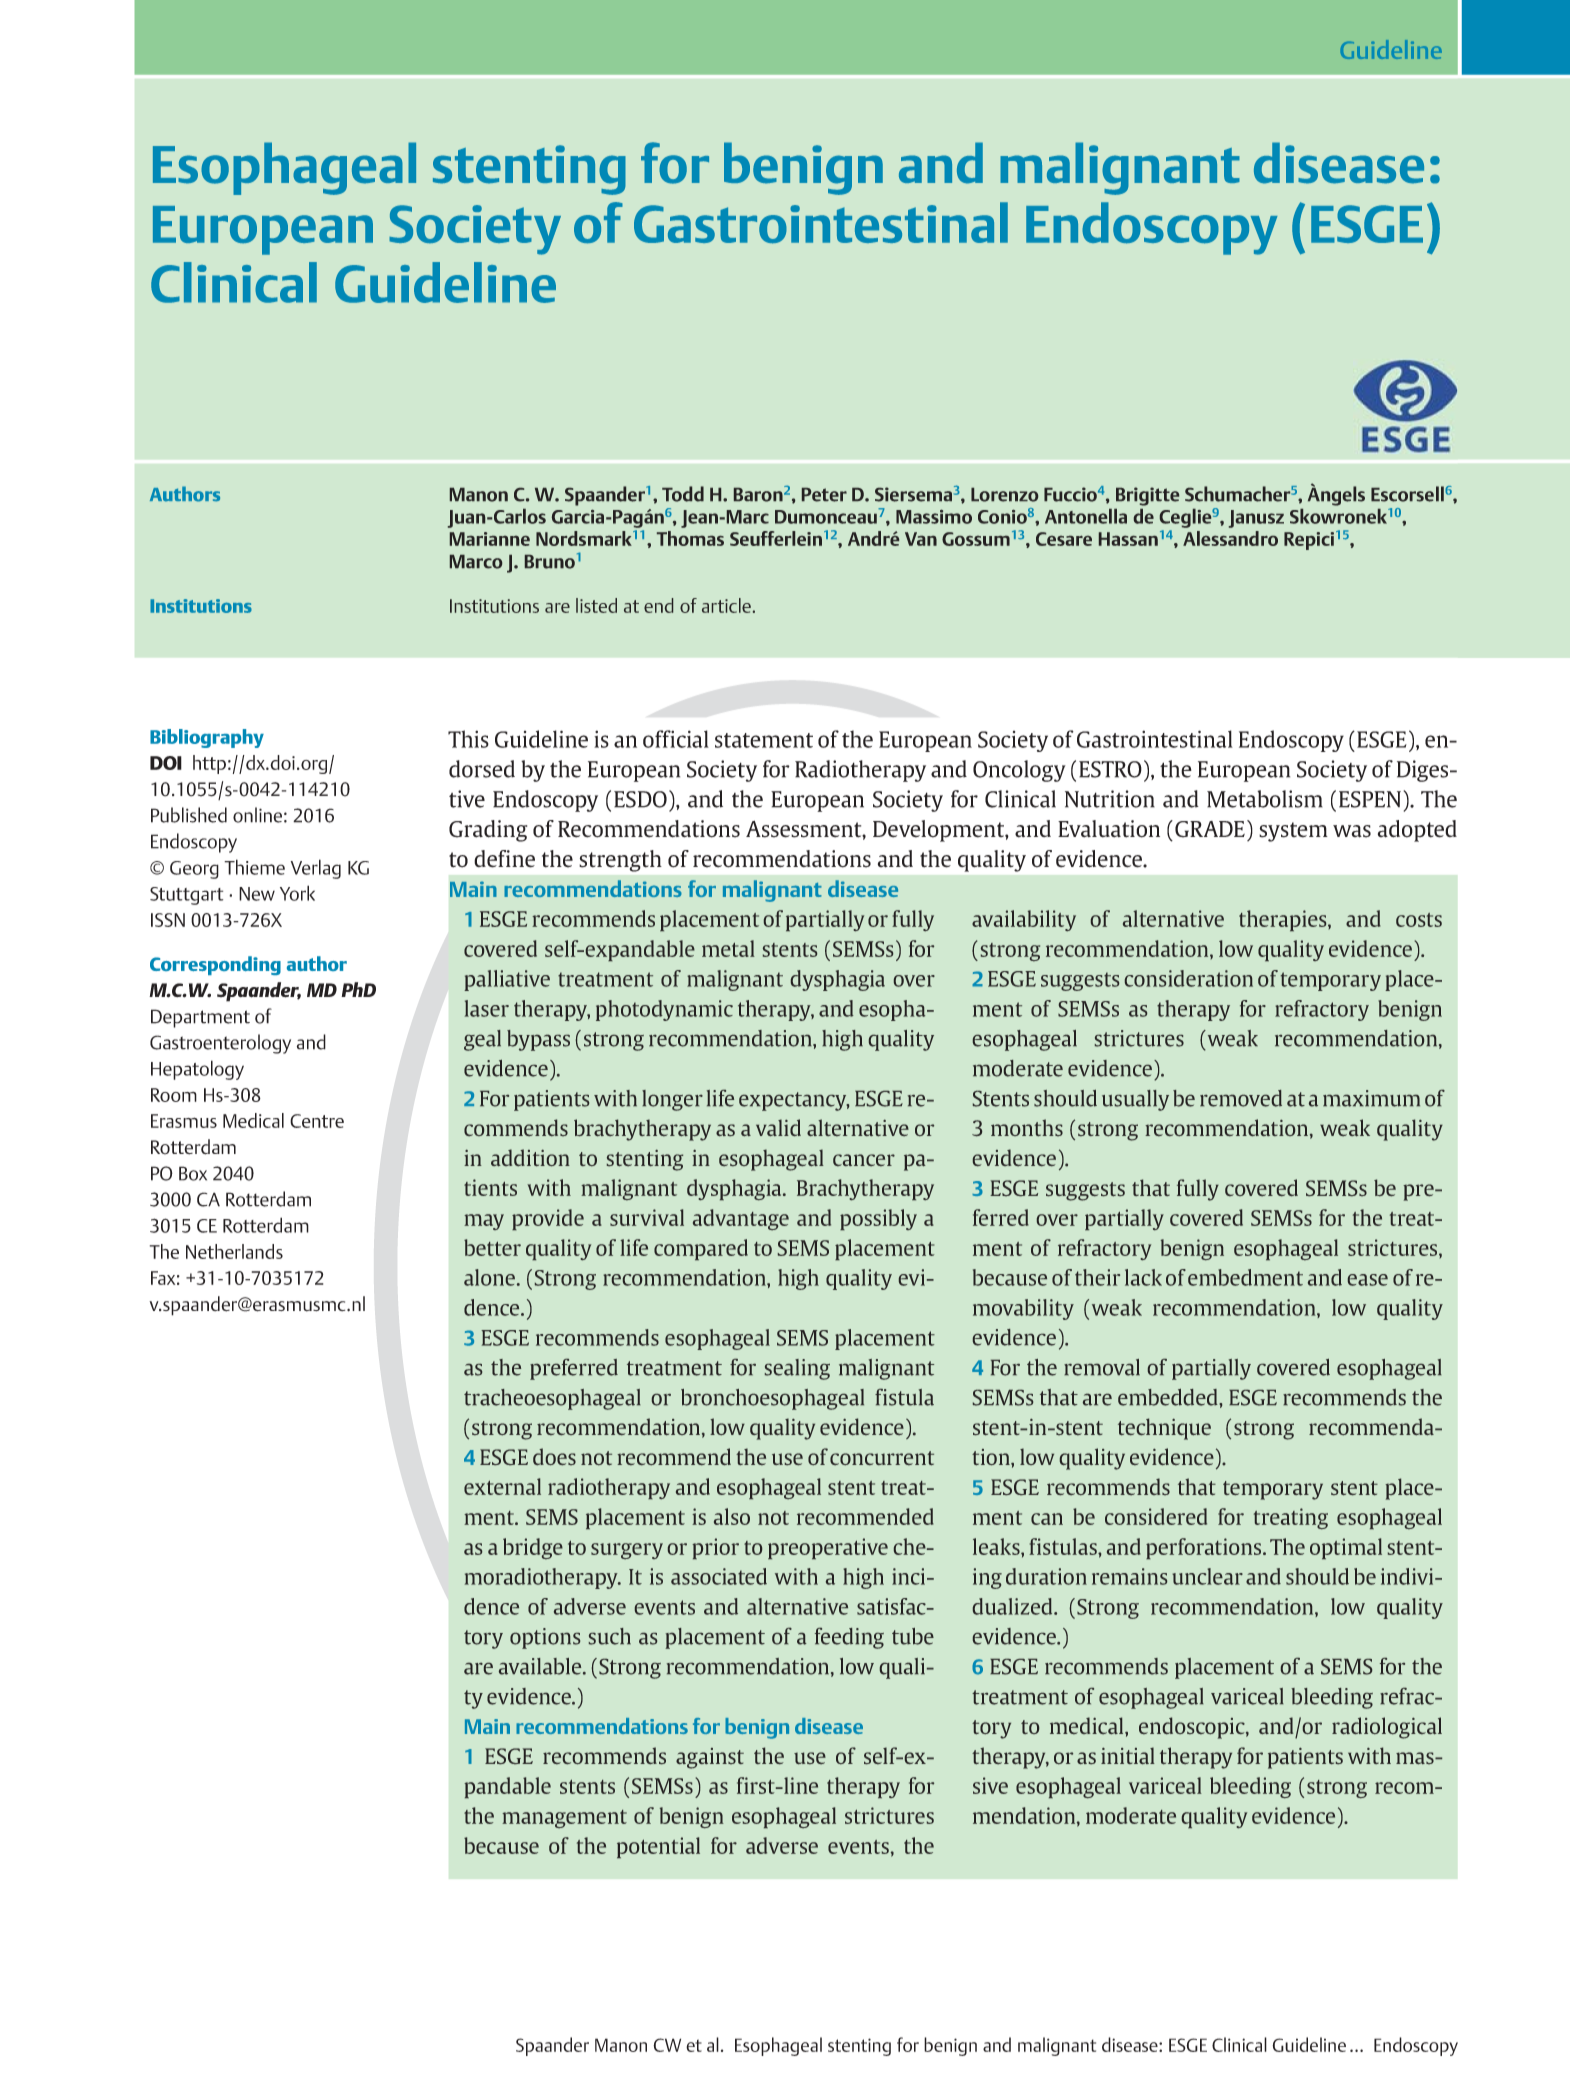 This document has height=2093, width=1570. I want to click on embedded, so click(1169, 1397).
